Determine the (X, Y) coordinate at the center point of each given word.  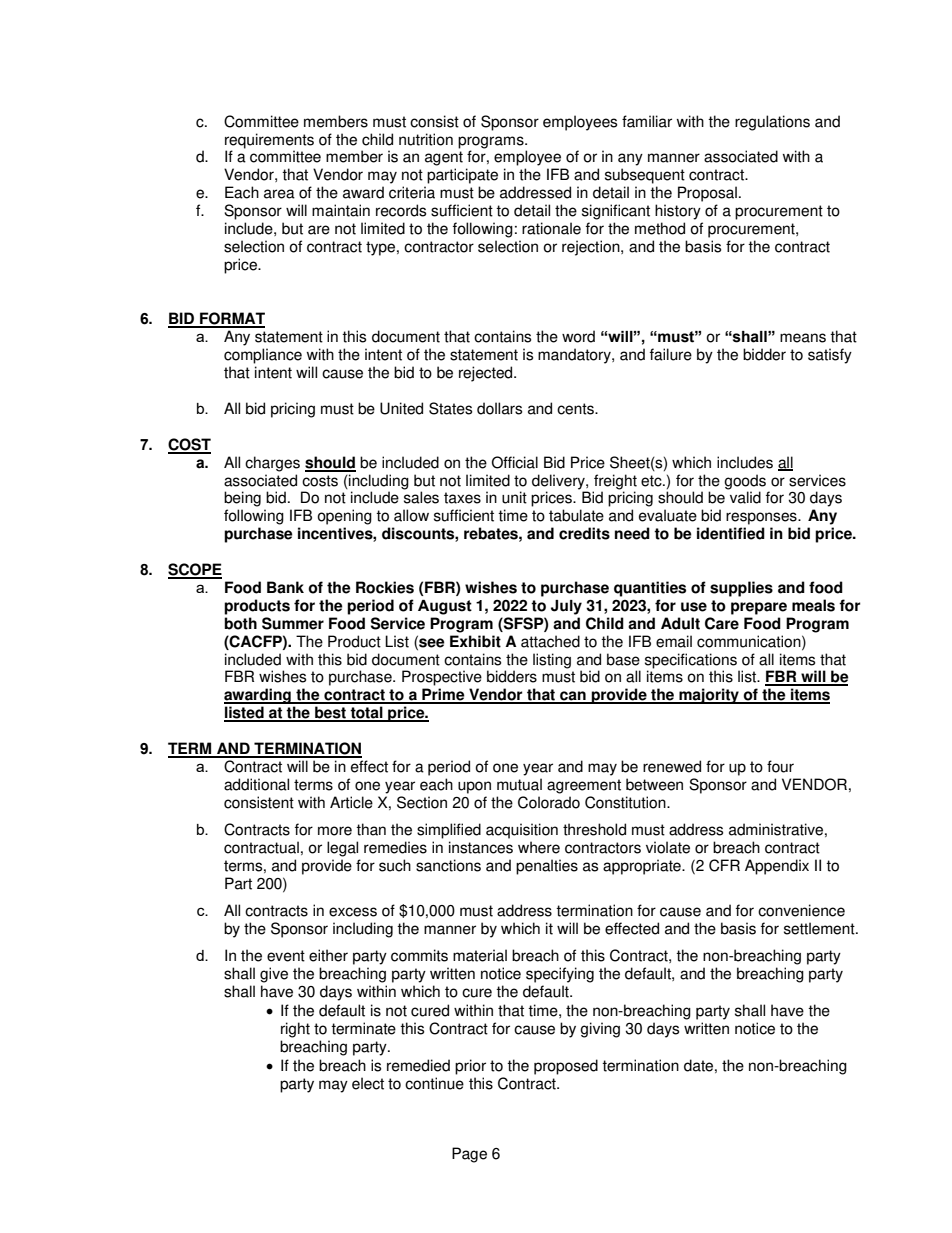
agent (444, 158)
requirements (269, 141)
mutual (519, 784)
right (295, 1030)
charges (272, 464)
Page (469, 1155)
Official (515, 462)
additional (256, 784)
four (780, 766)
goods (745, 482)
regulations (772, 123)
